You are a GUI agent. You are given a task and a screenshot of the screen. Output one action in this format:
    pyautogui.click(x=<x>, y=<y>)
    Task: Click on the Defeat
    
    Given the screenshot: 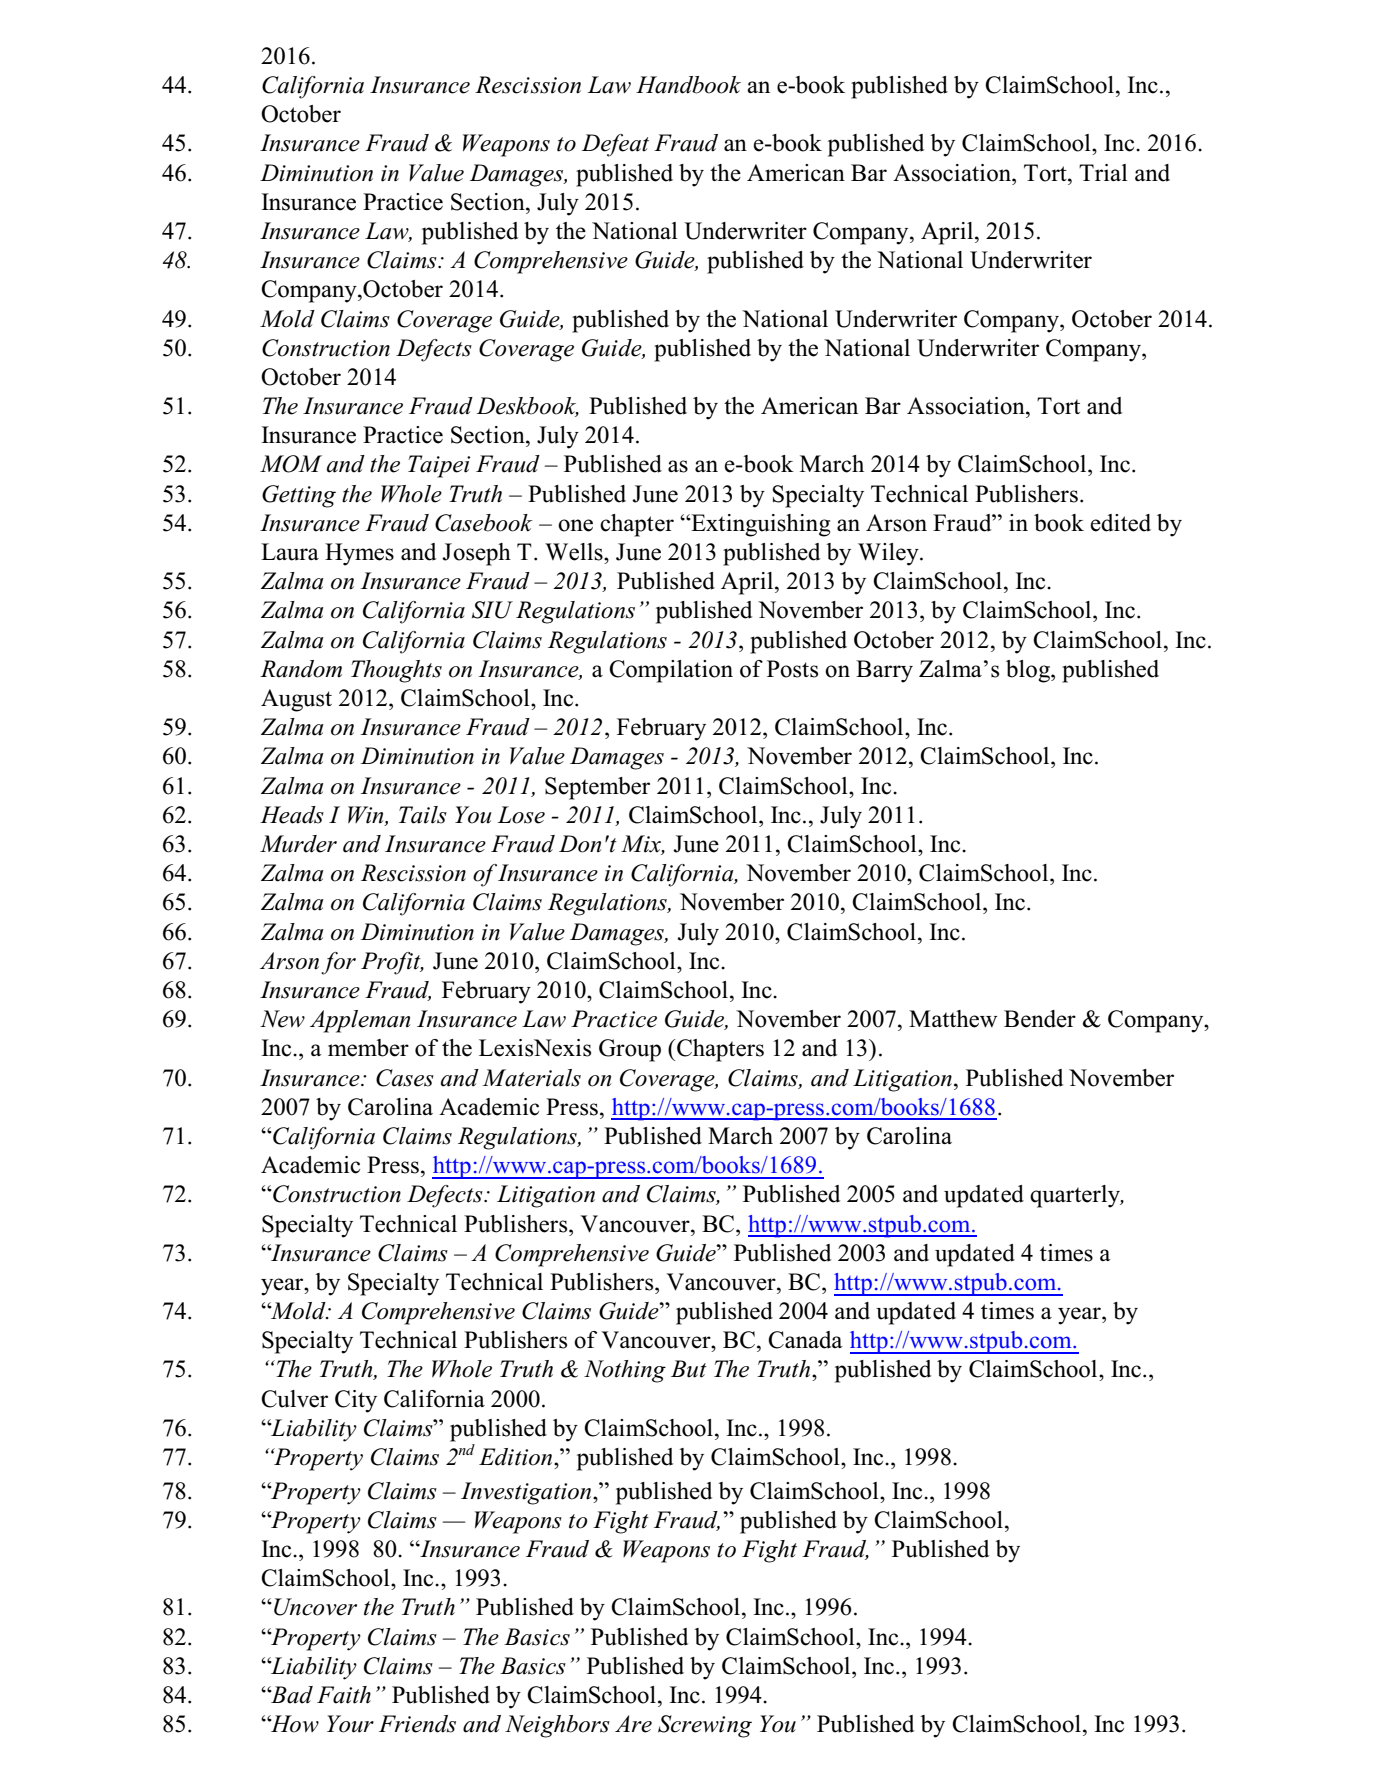 What is the action you would take?
    pyautogui.click(x=615, y=145)
